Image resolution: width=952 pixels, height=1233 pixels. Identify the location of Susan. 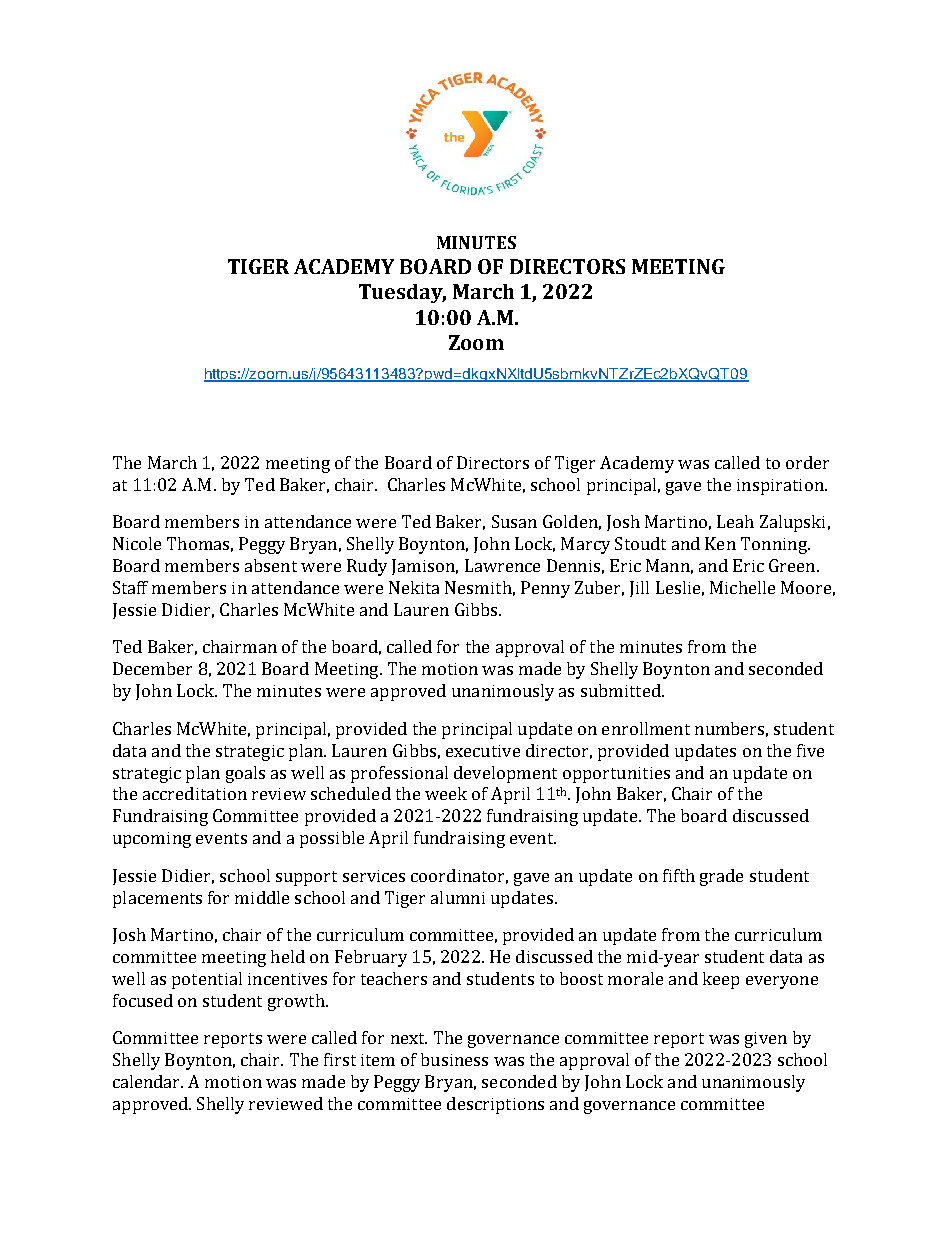
(514, 521).
